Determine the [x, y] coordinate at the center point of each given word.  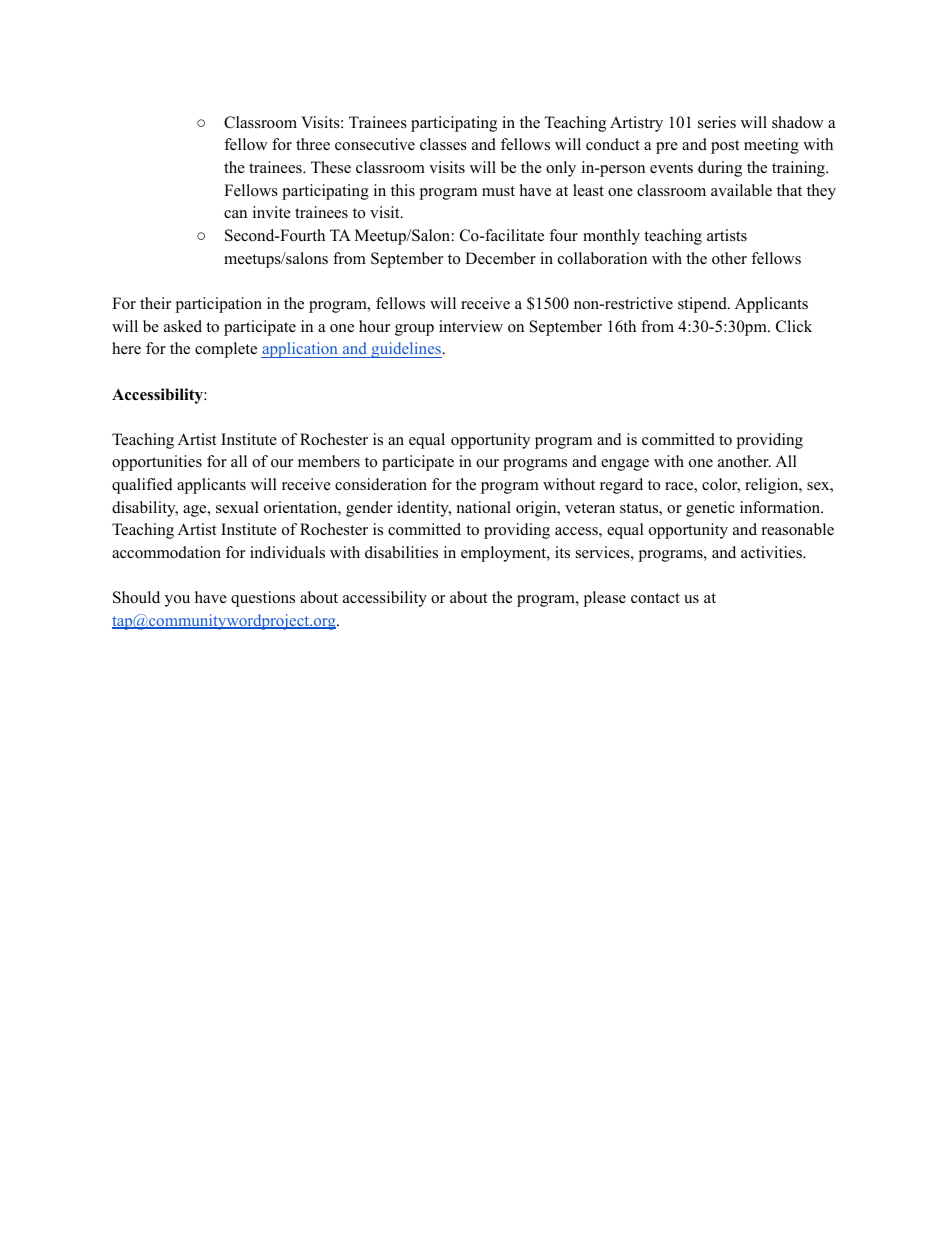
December [500, 258]
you [177, 601]
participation [219, 305]
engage [625, 465]
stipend [703, 305]
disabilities [401, 552]
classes [443, 144]
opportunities [157, 463]
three [313, 144]
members [329, 461]
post [725, 147]
